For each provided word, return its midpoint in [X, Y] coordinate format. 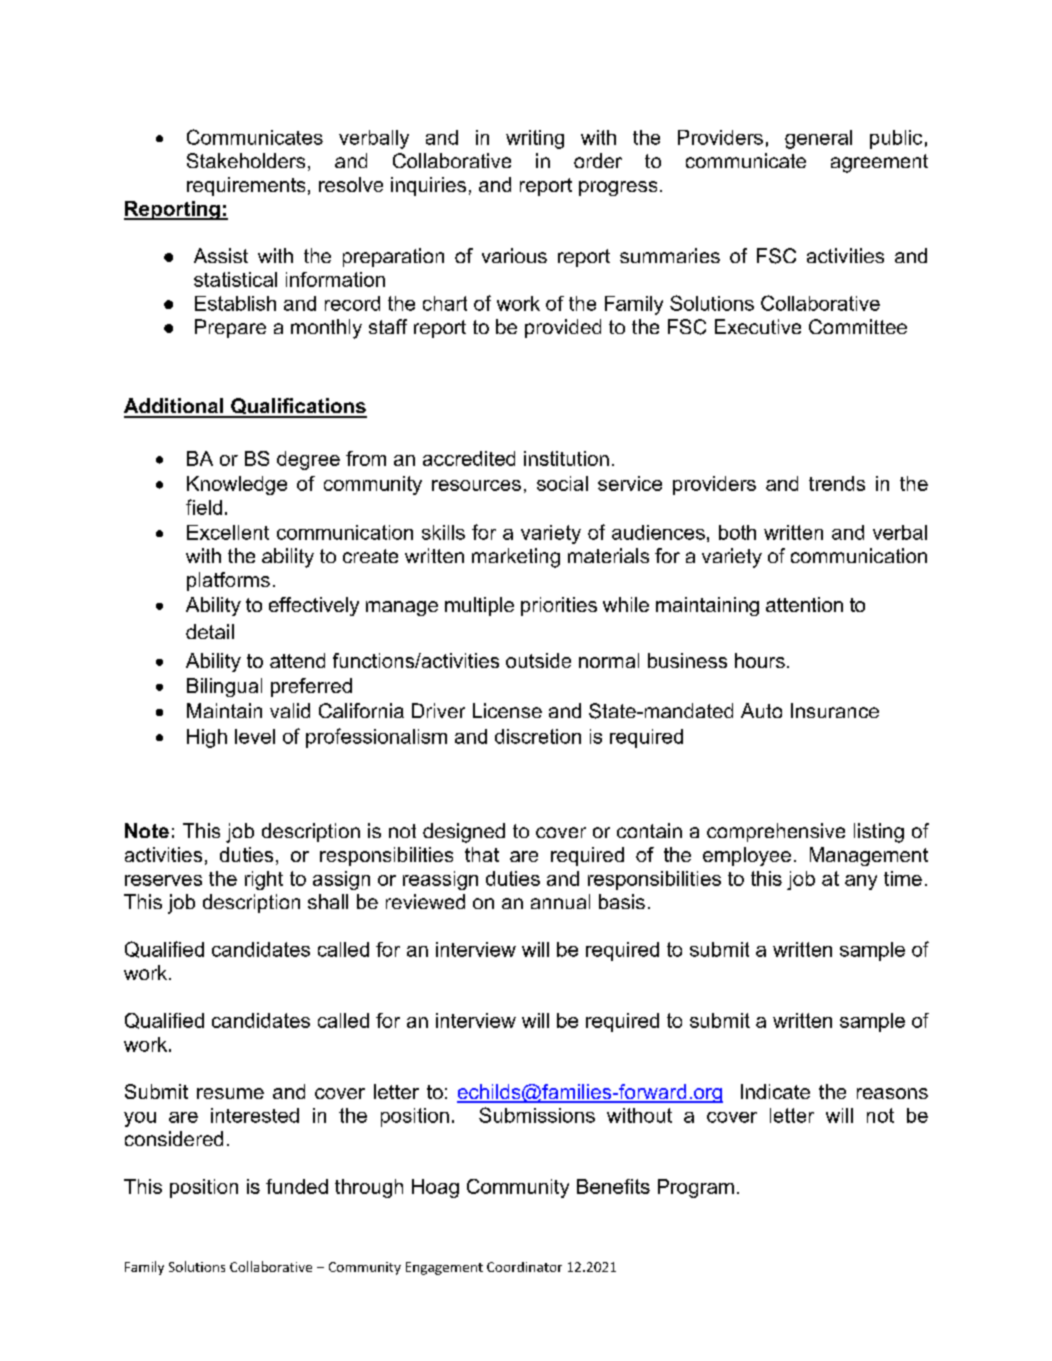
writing [535, 139]
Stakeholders [246, 160]
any [861, 882]
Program [696, 1188]
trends [837, 483]
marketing [516, 558]
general [818, 139]
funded [297, 1186]
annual [560, 901]
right [264, 880]
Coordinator [524, 1267]
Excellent [228, 532]
